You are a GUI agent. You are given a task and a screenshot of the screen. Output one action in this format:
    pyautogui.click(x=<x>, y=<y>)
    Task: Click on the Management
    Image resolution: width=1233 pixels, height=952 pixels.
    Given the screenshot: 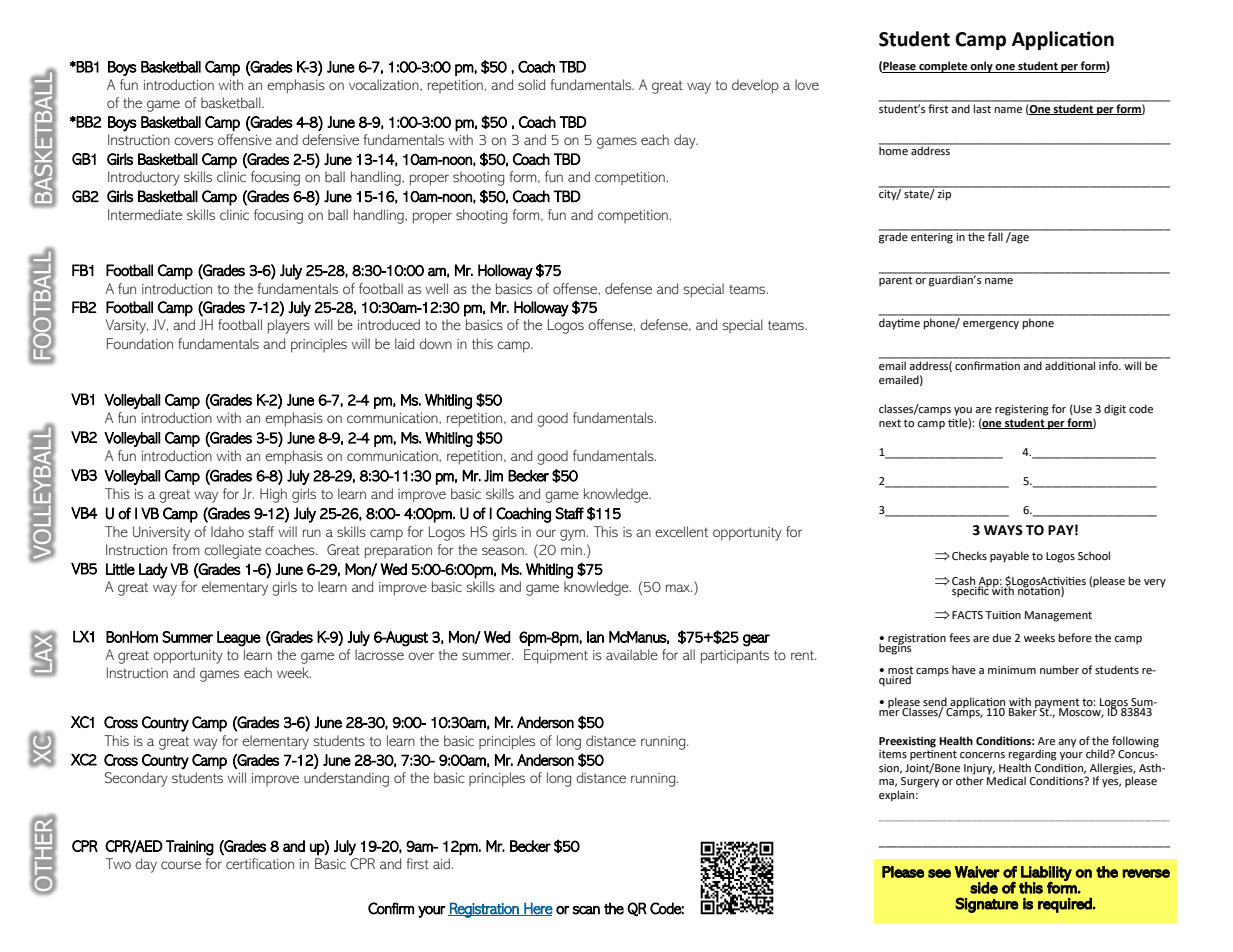 What is the action you would take?
    pyautogui.click(x=1058, y=616)
